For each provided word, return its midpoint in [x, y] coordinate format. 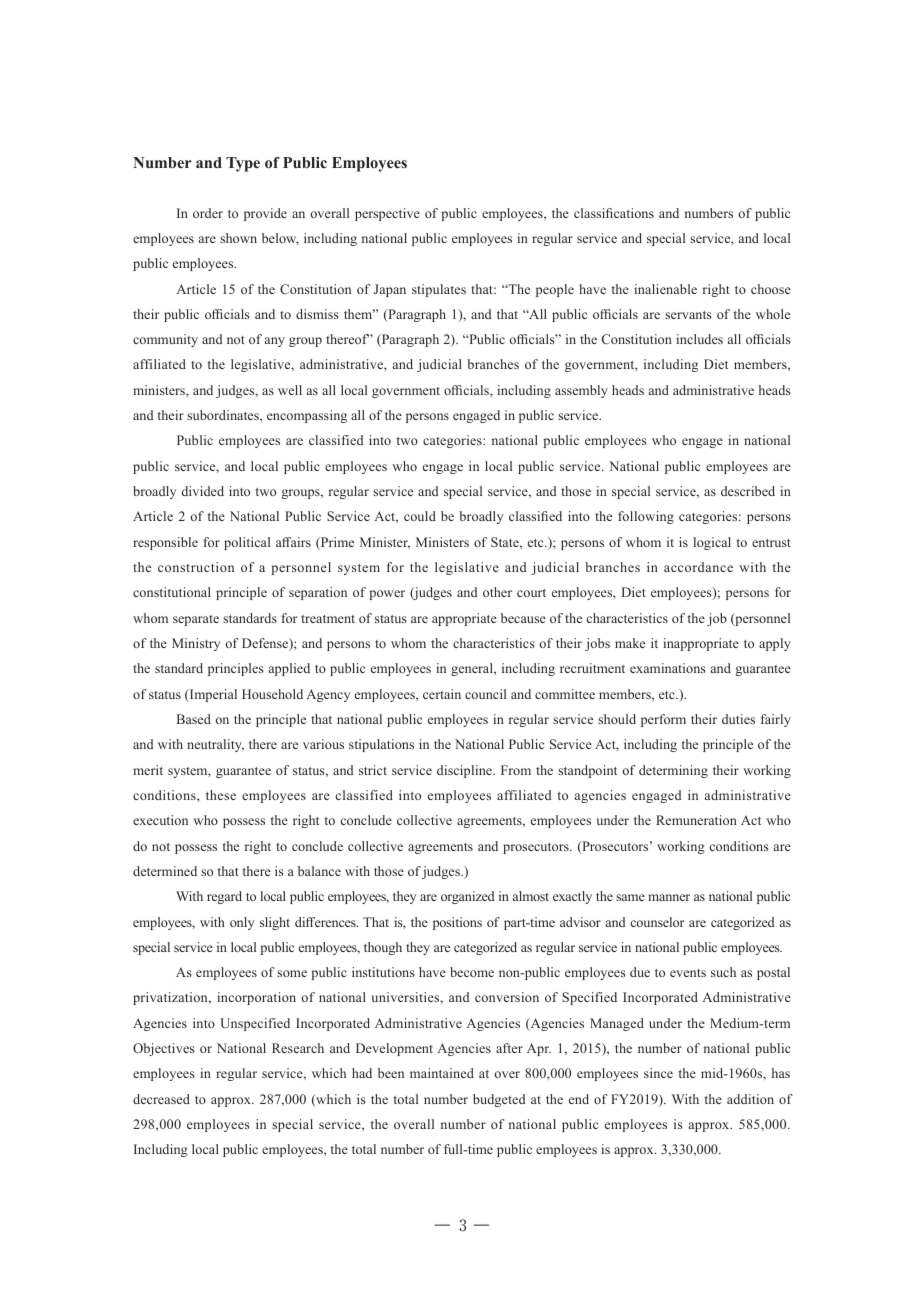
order [208, 213]
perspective [387, 214]
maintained [442, 1073]
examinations [668, 668]
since [658, 1073]
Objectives [164, 1049]
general [473, 669]
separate [196, 620]
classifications [614, 213]
